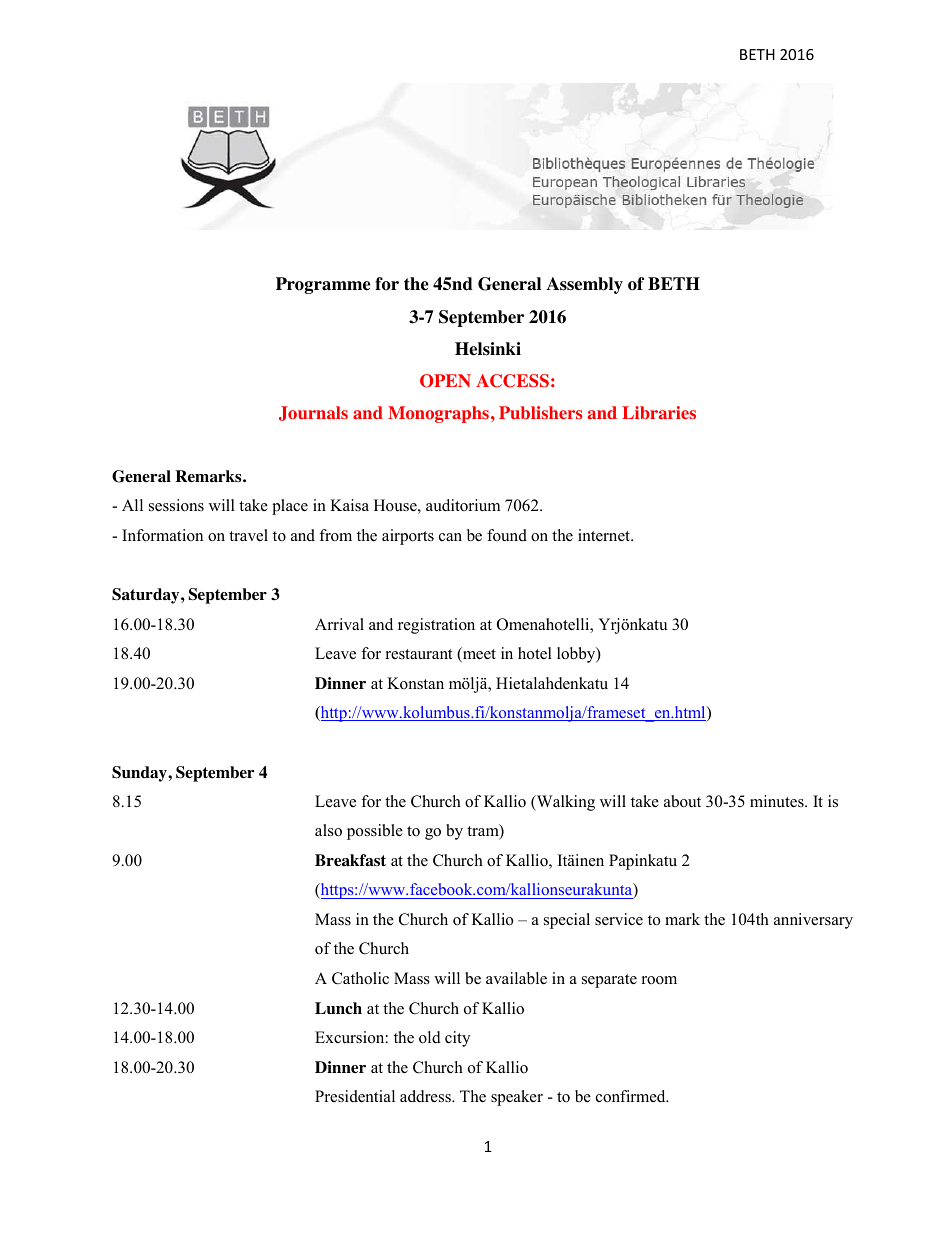 The height and width of the screenshot is (1233, 952). What do you see at coordinates (140, 774) in the screenshot?
I see `Sunday` at bounding box center [140, 774].
